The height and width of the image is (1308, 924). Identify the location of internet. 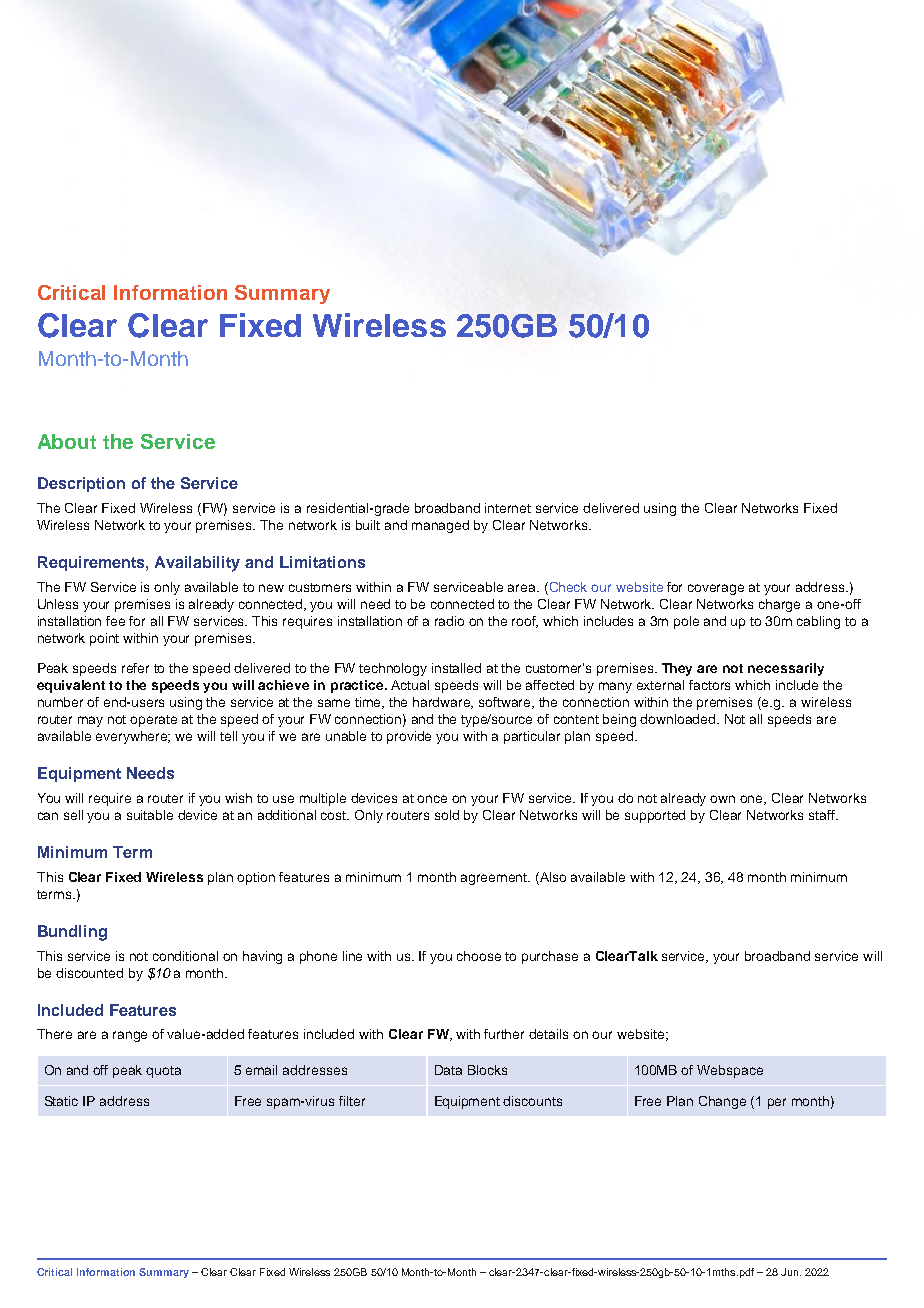
(508, 508).
